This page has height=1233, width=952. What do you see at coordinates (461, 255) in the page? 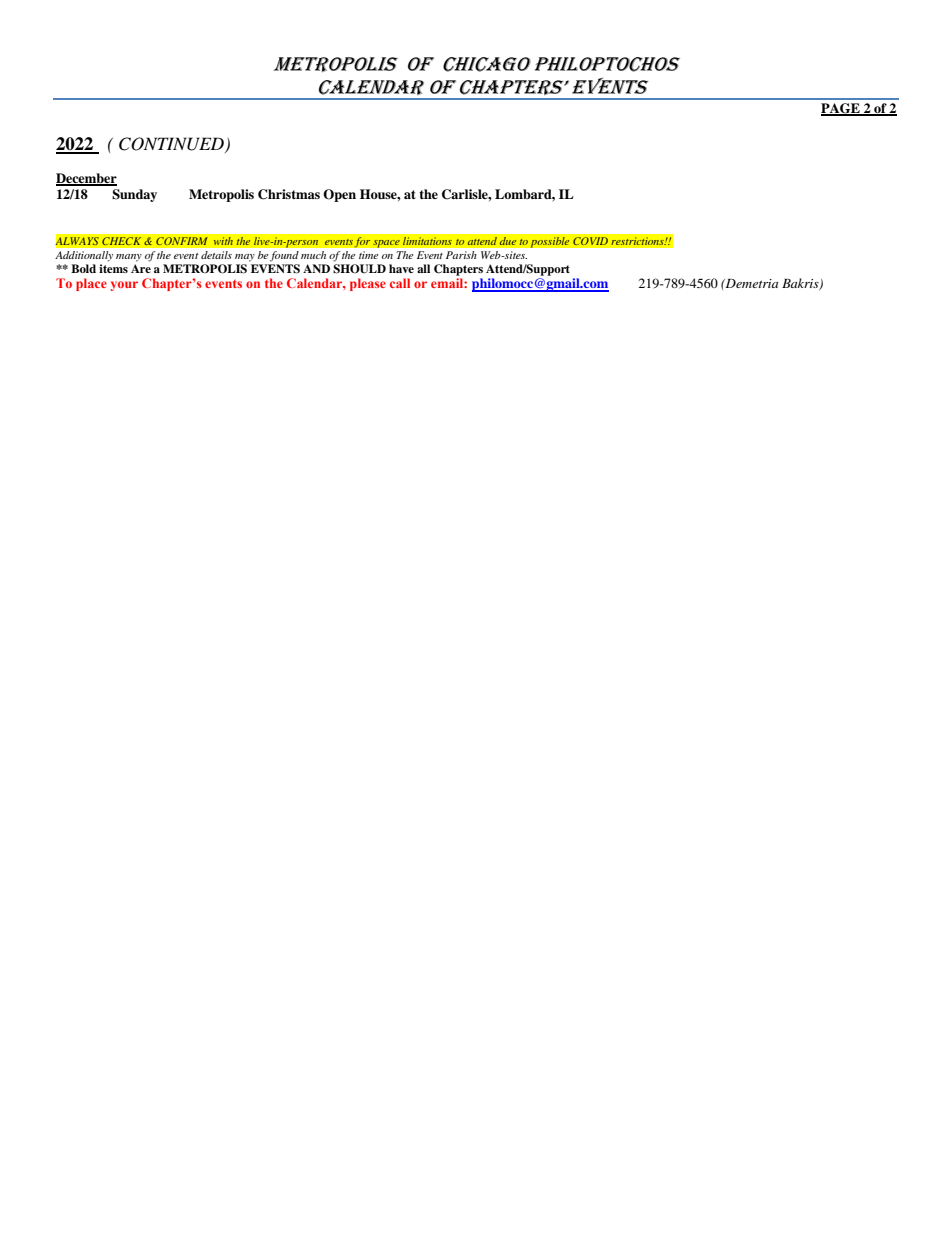
I see `Parish` at bounding box center [461, 255].
